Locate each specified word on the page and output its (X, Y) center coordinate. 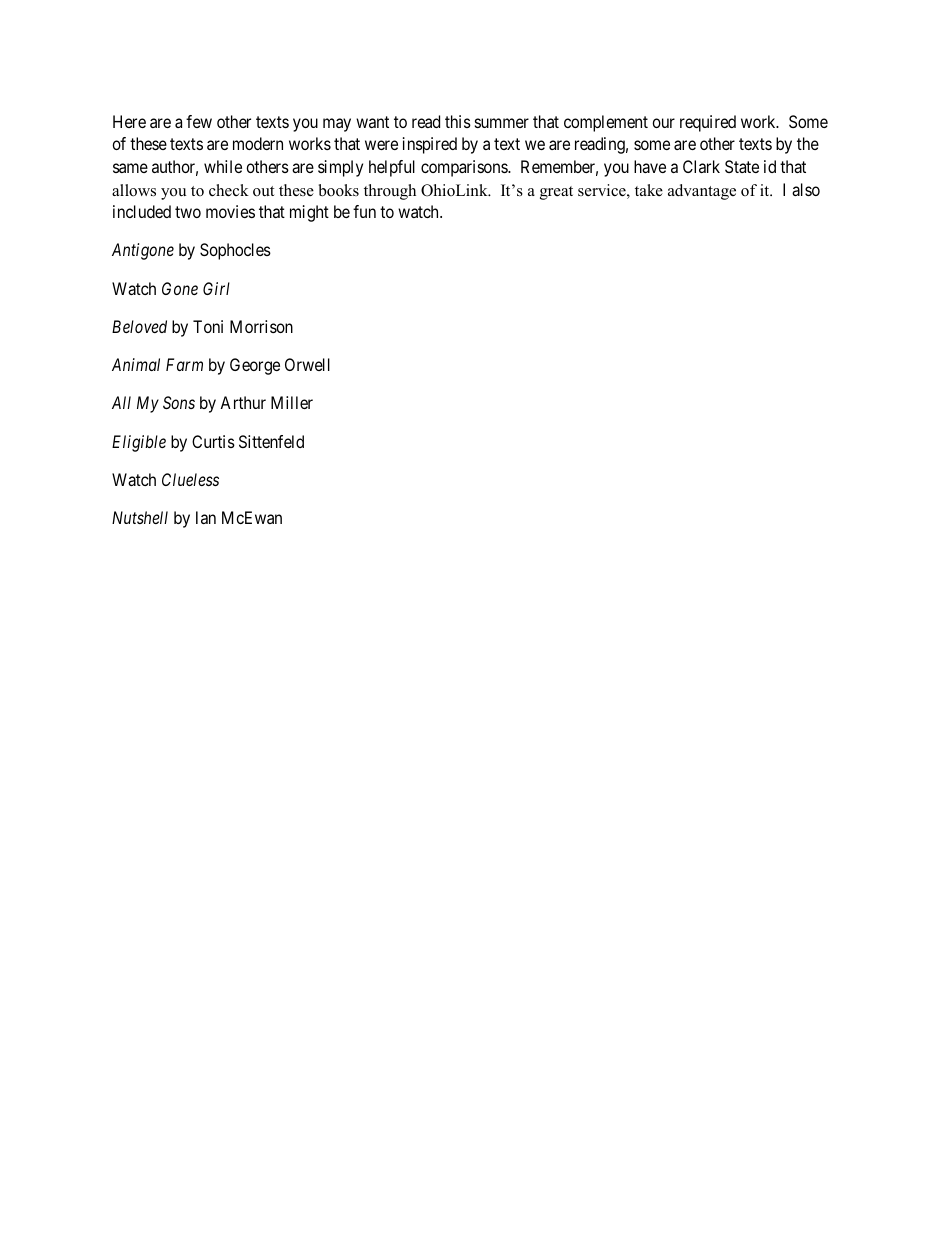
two (188, 212)
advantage (702, 192)
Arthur (243, 402)
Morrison (261, 326)
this (458, 121)
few (199, 121)
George (255, 366)
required (708, 123)
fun (364, 211)
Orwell (307, 364)
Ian (206, 517)
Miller (292, 402)
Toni (208, 326)
